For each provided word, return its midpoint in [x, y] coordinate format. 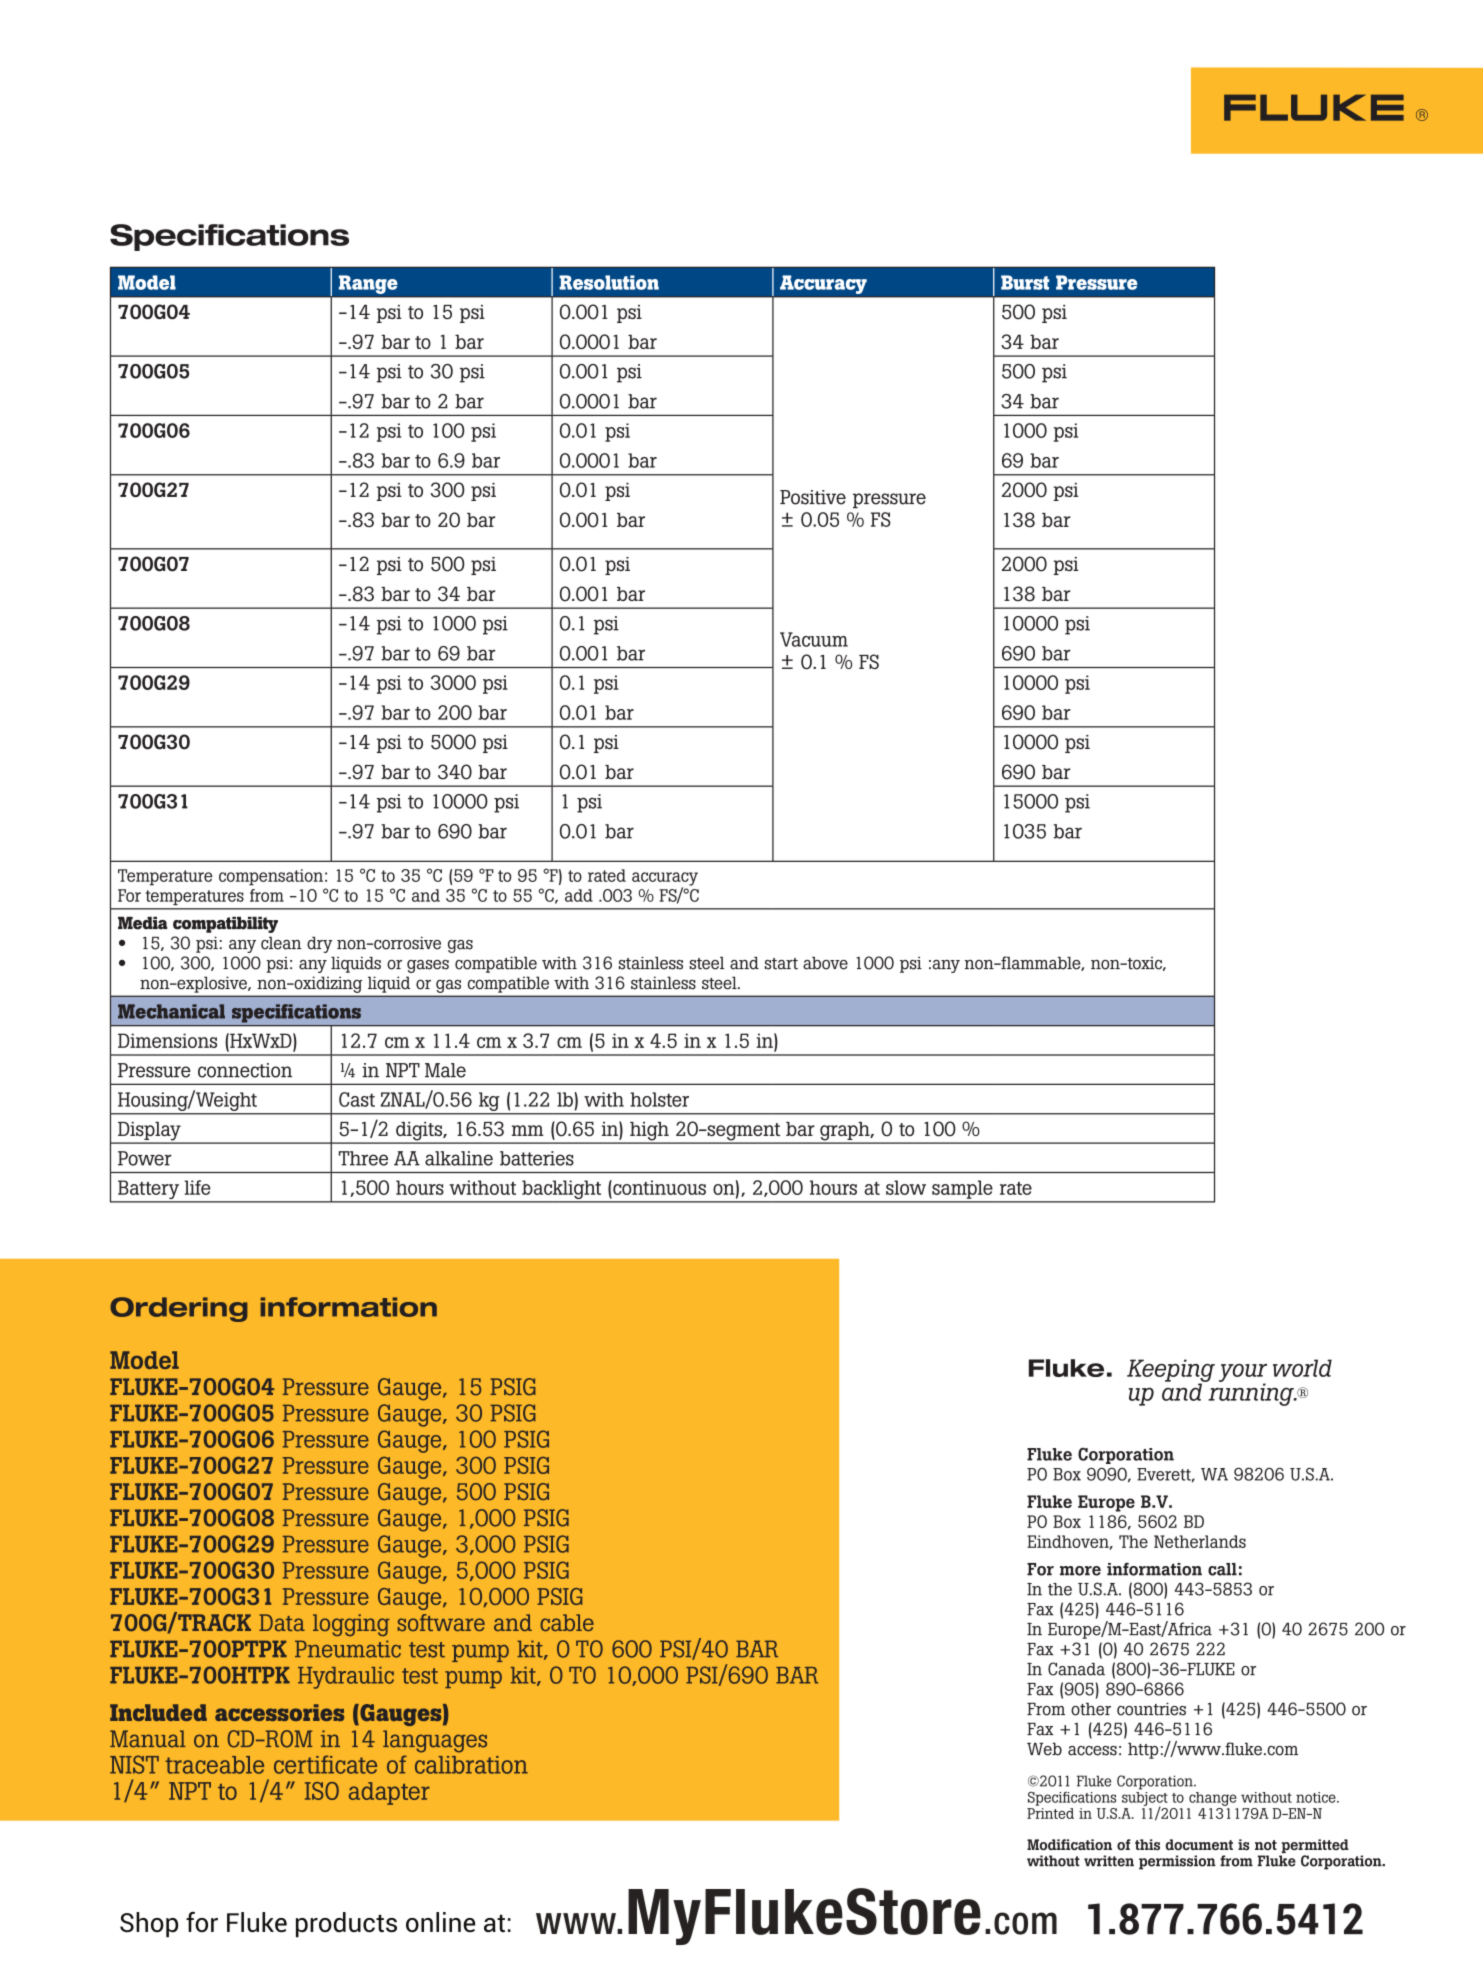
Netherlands [1200, 1541]
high [649, 1132]
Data [282, 1622]
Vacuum [814, 639]
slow [906, 1187]
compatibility [225, 925]
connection [245, 1070]
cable [567, 1622]
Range [368, 284]
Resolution [609, 282]
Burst [1025, 282]
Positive [813, 497]
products [346, 1925]
